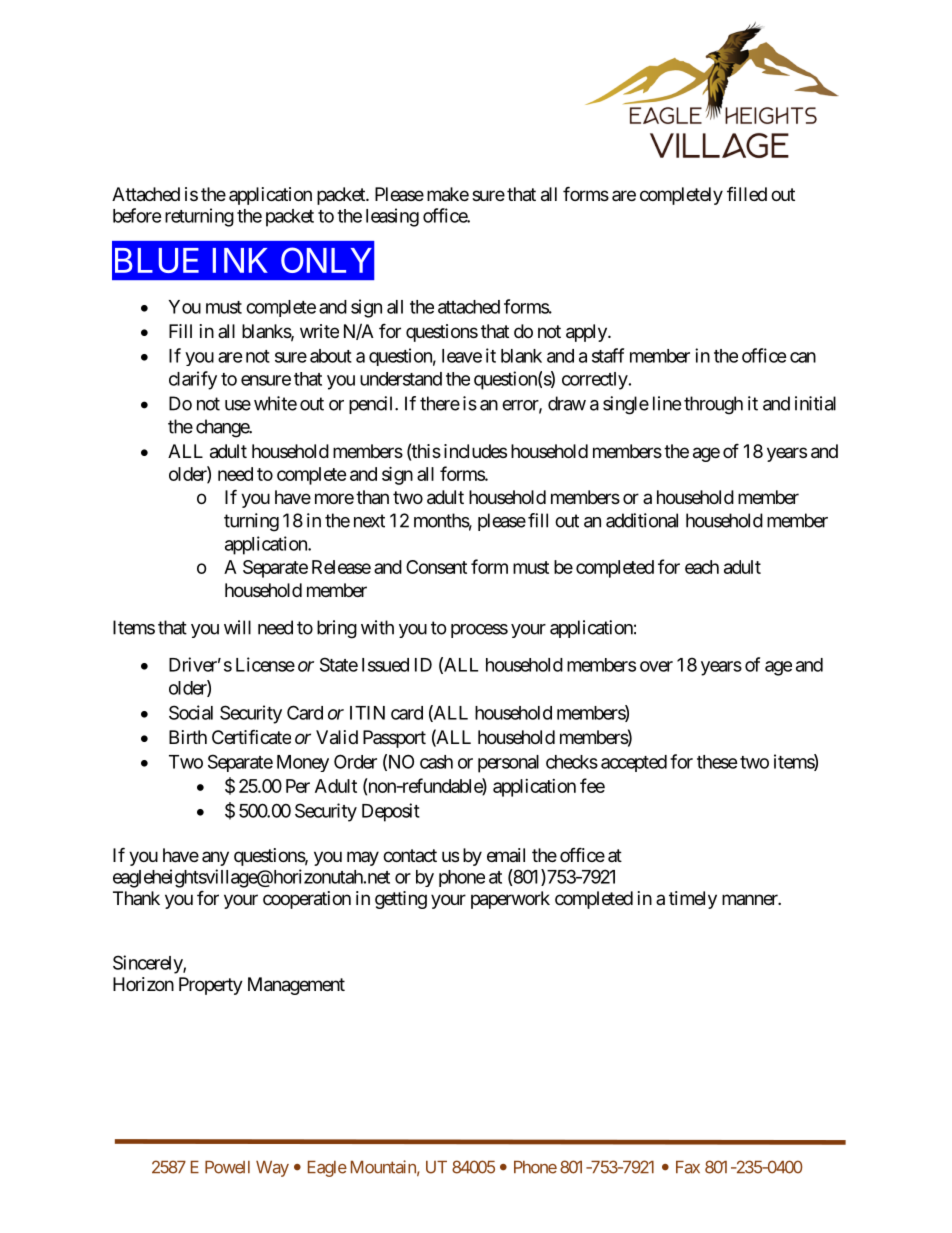 This screenshot has height=1233, width=952. I want to click on timely, so click(693, 900).
